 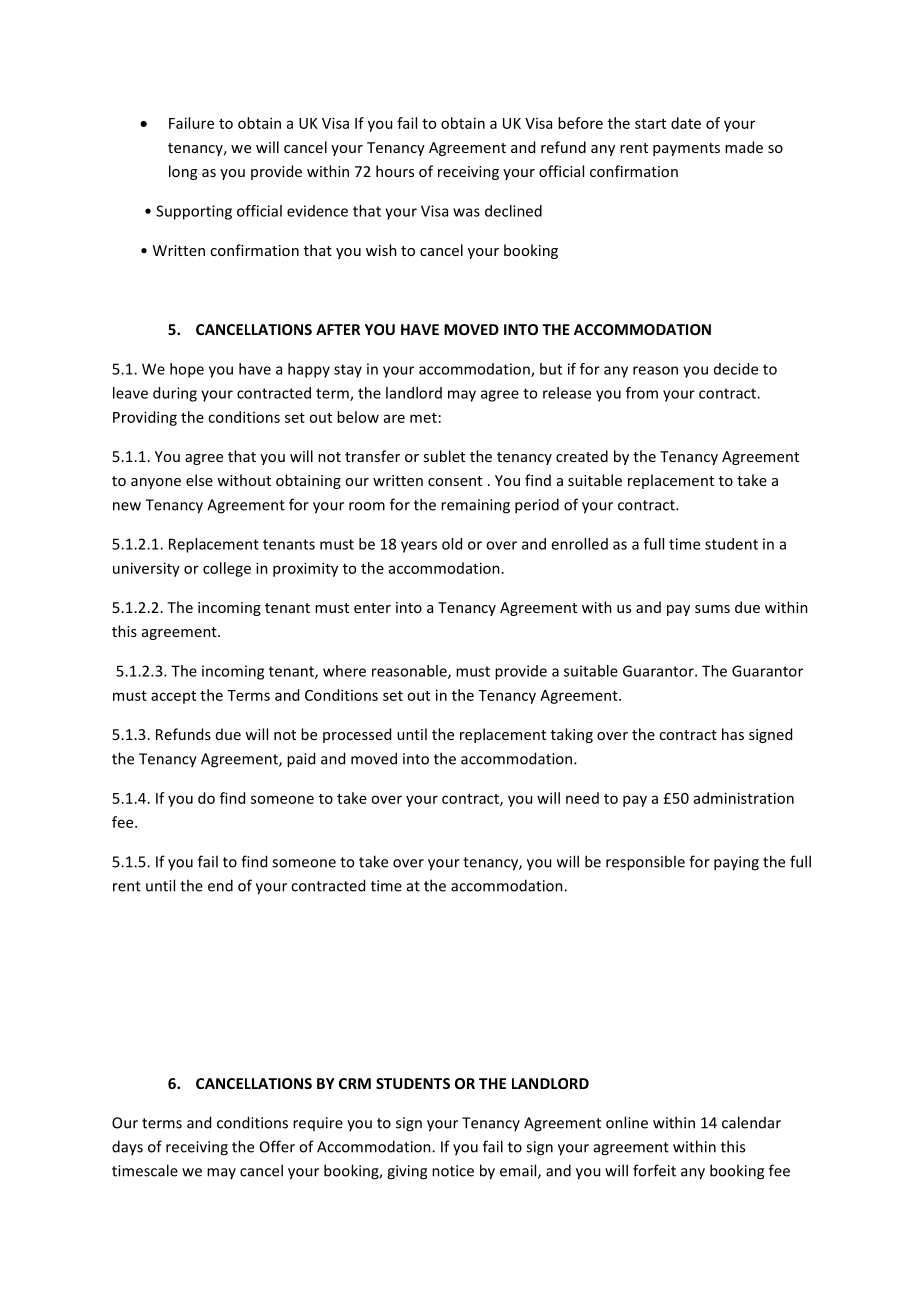 What do you see at coordinates (183, 172) in the screenshot?
I see `long` at bounding box center [183, 172].
